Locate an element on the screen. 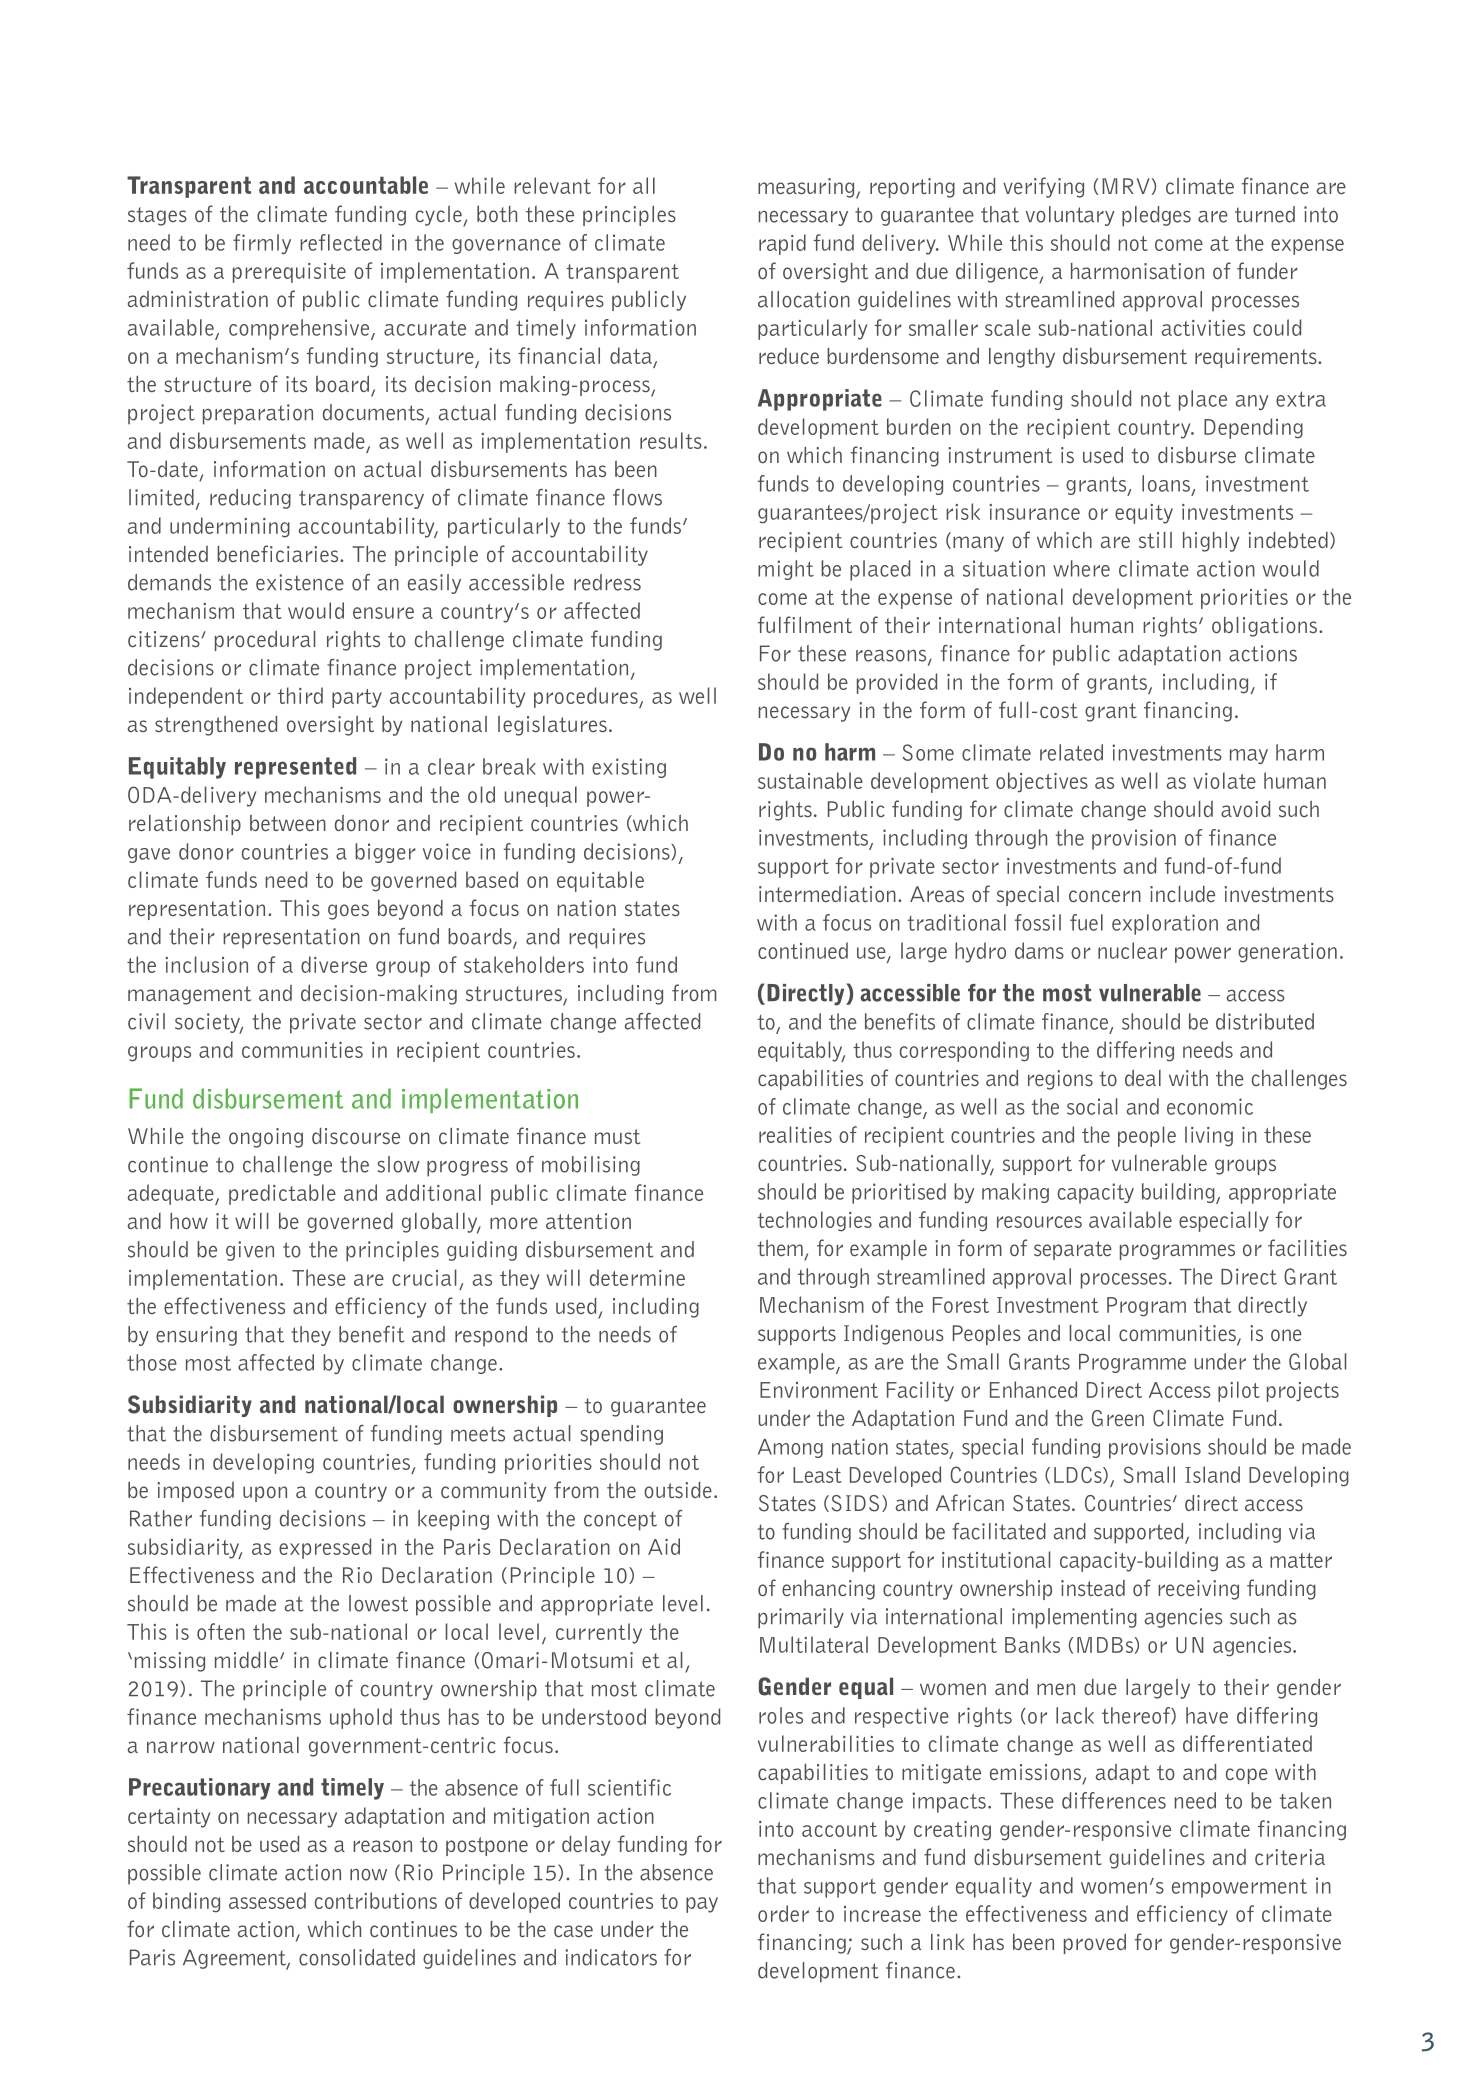 The height and width of the screenshot is (2092, 1479). sustainable is located at coordinates (810, 780).
